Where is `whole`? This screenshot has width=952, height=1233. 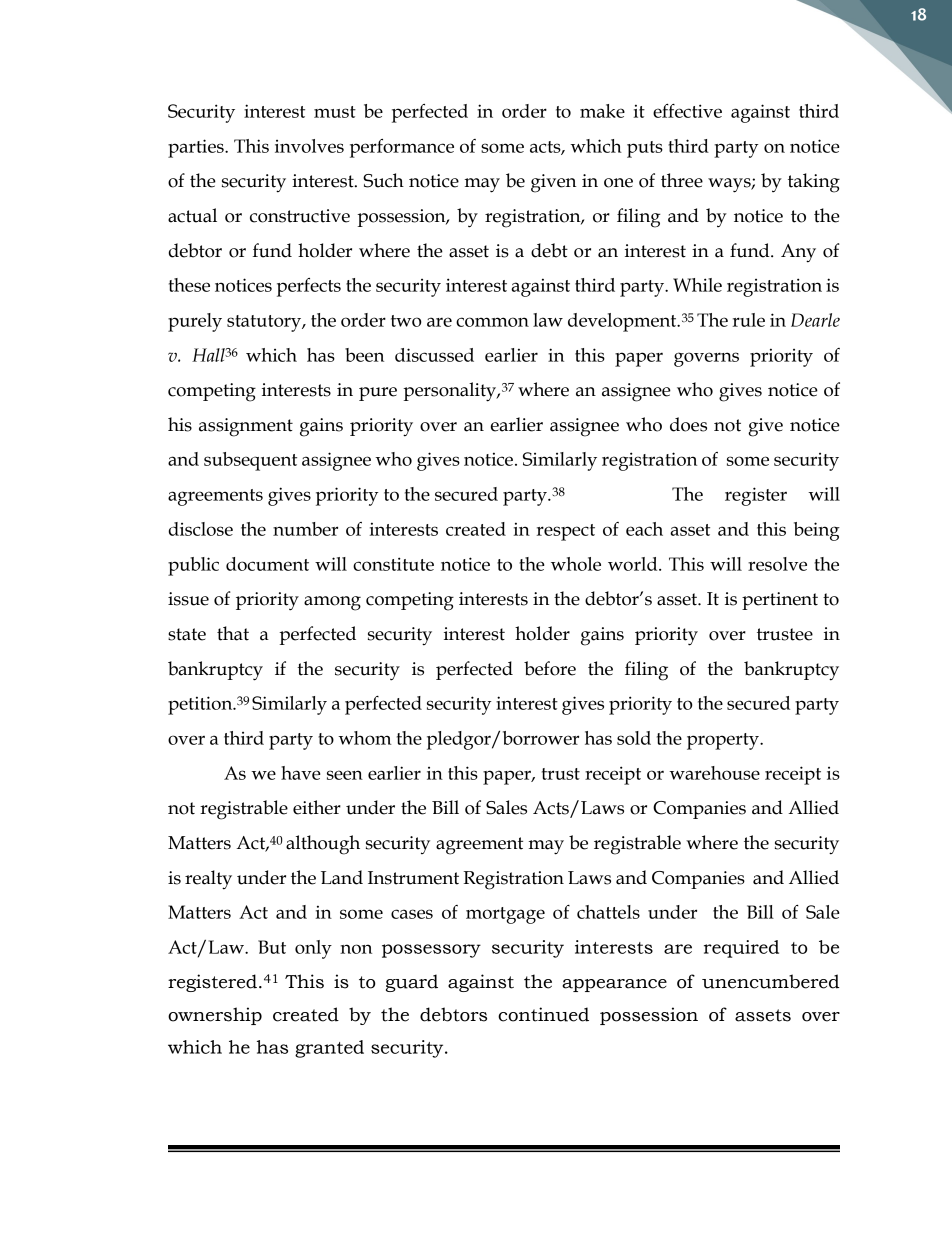
whole is located at coordinates (576, 564).
